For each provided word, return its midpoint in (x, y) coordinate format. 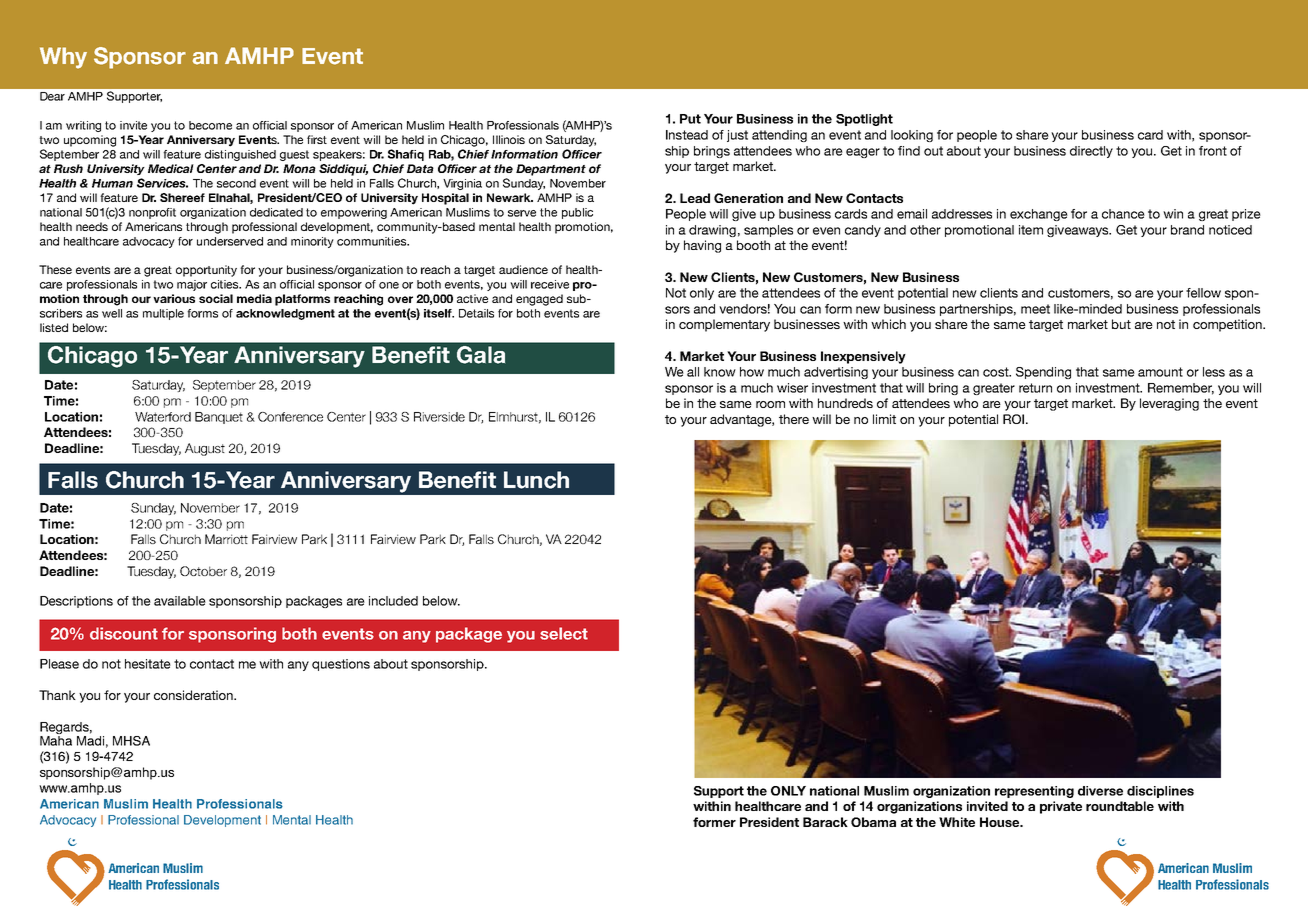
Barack (825, 822)
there (794, 419)
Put (690, 119)
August (205, 449)
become (210, 125)
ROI (1015, 419)
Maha (56, 739)
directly (1091, 152)
